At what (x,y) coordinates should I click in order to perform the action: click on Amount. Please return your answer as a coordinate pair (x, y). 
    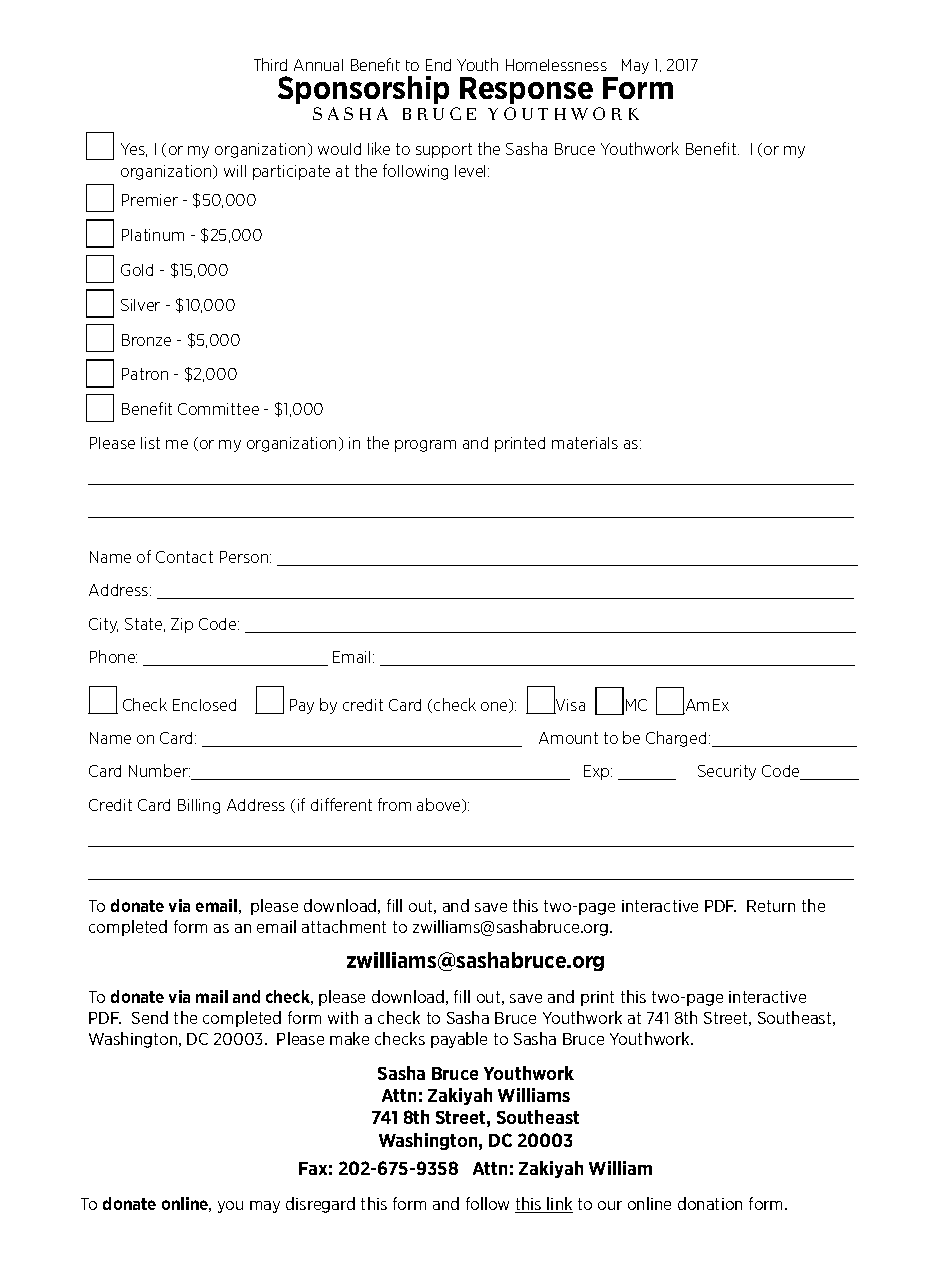
    Looking at the image, I should click on (568, 738).
